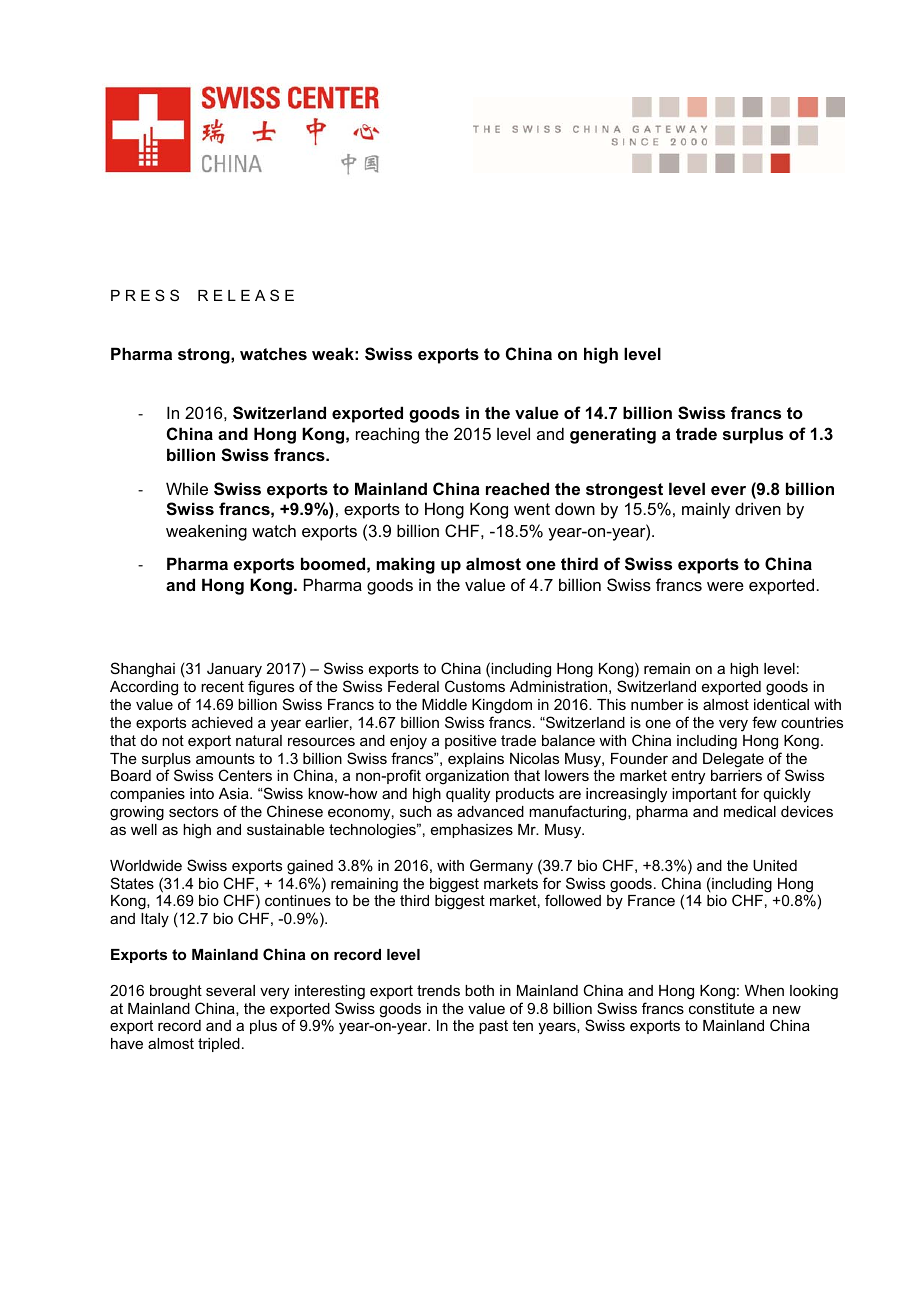  Describe the element at coordinates (471, 742) in the screenshot. I see `positive` at that location.
